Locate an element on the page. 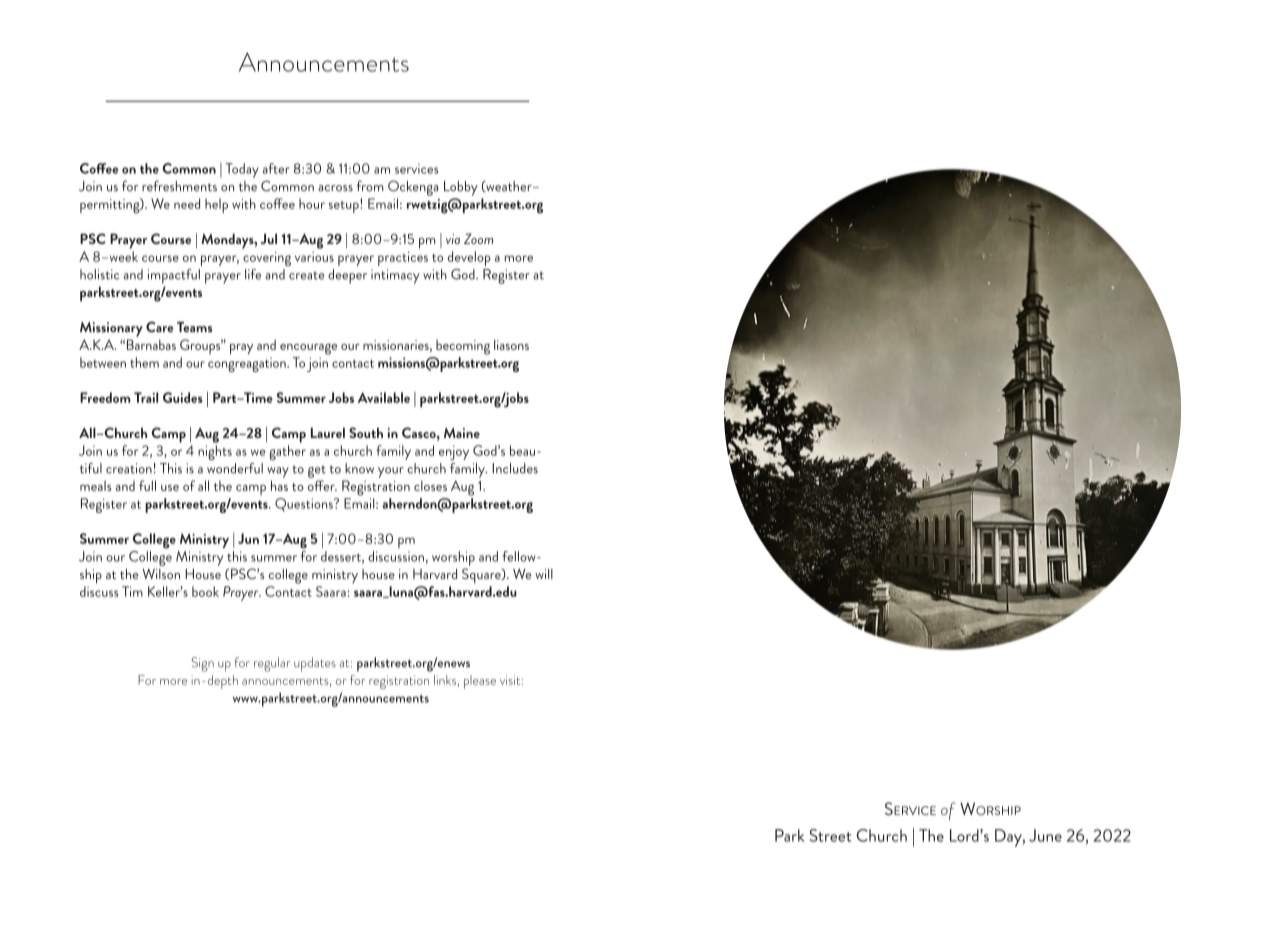 Image resolution: width=1270 pixels, height=952 pixels. refreshments is located at coordinates (179, 186).
